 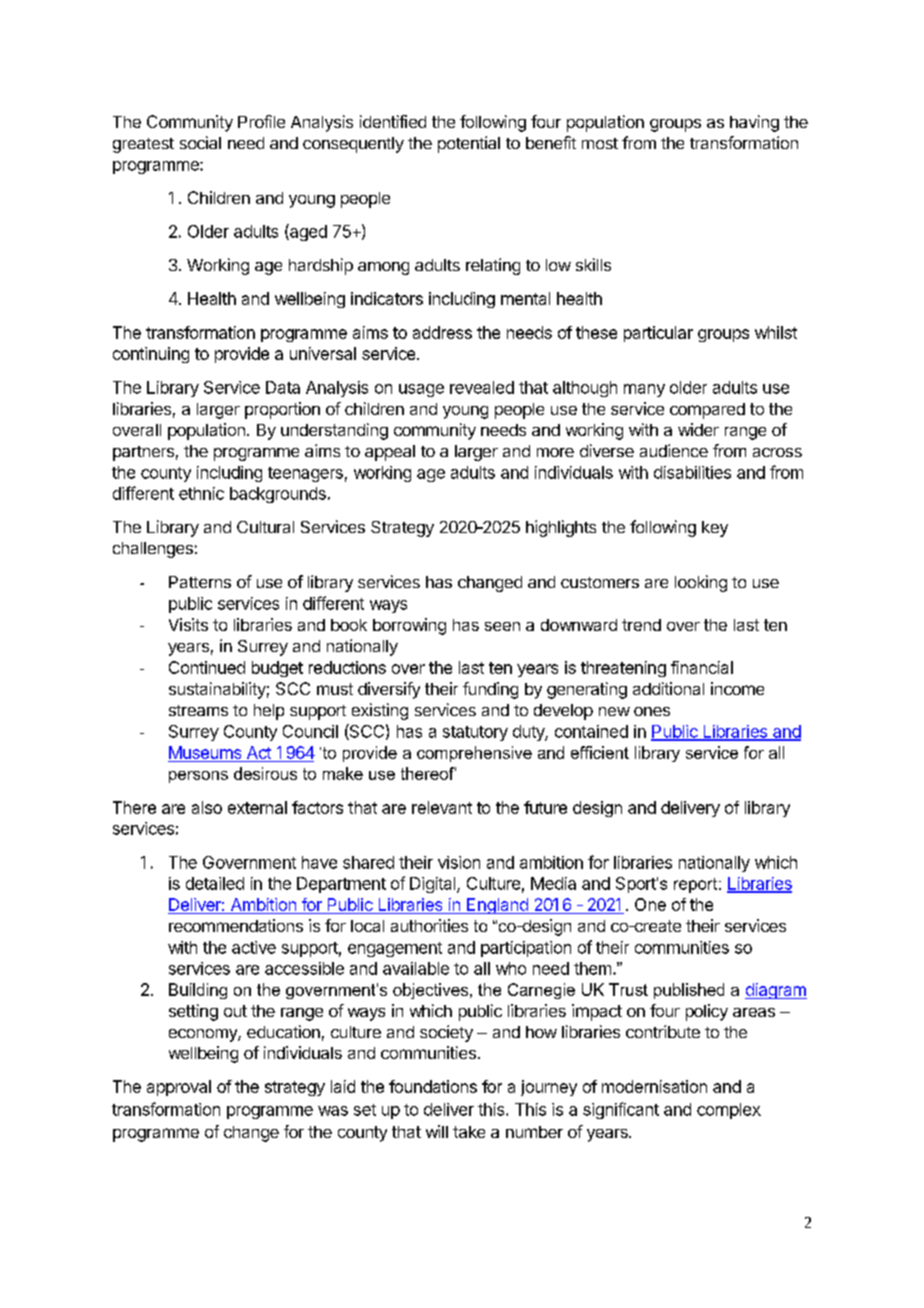 What do you see at coordinates (188, 624) in the screenshot?
I see `Visits` at bounding box center [188, 624].
